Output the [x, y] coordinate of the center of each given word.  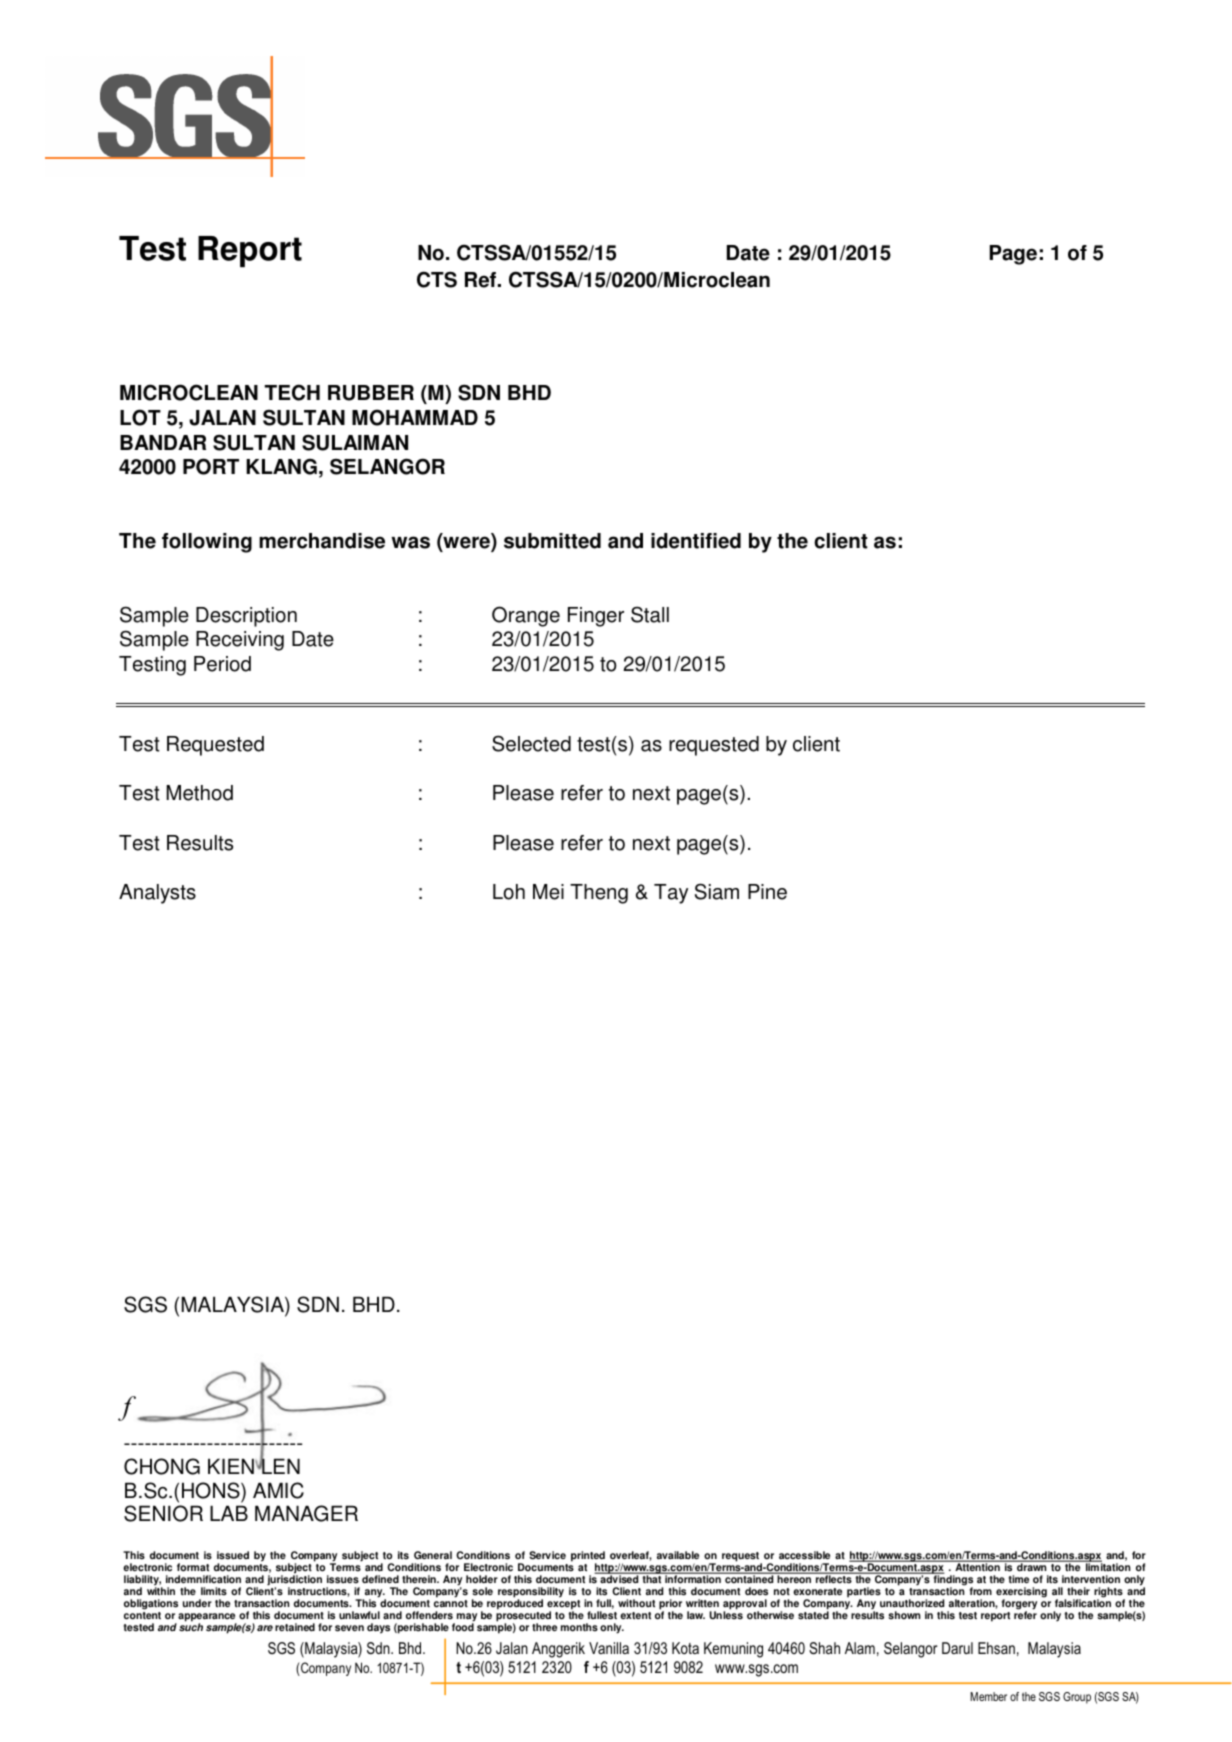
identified [696, 541]
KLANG [281, 466]
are [265, 1628]
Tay [671, 894]
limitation [1107, 1566]
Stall [650, 614]
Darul [957, 1648]
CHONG [162, 1466]
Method [199, 793]
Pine [767, 892]
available [678, 1555]
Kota [685, 1648]
